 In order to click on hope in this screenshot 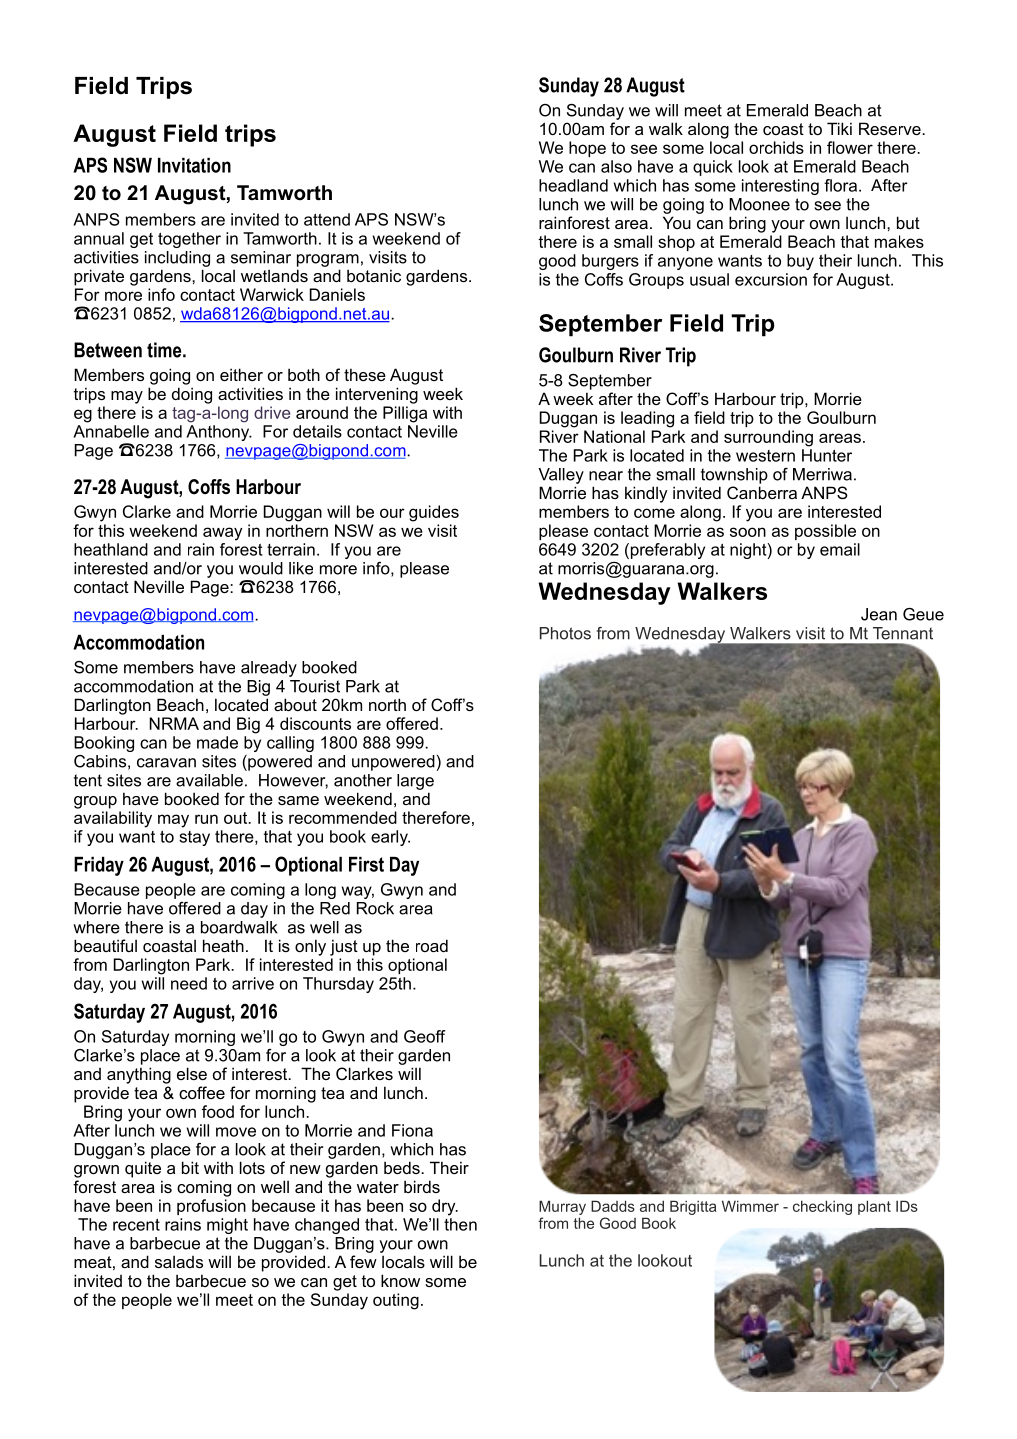, I will do `click(587, 149)`.
